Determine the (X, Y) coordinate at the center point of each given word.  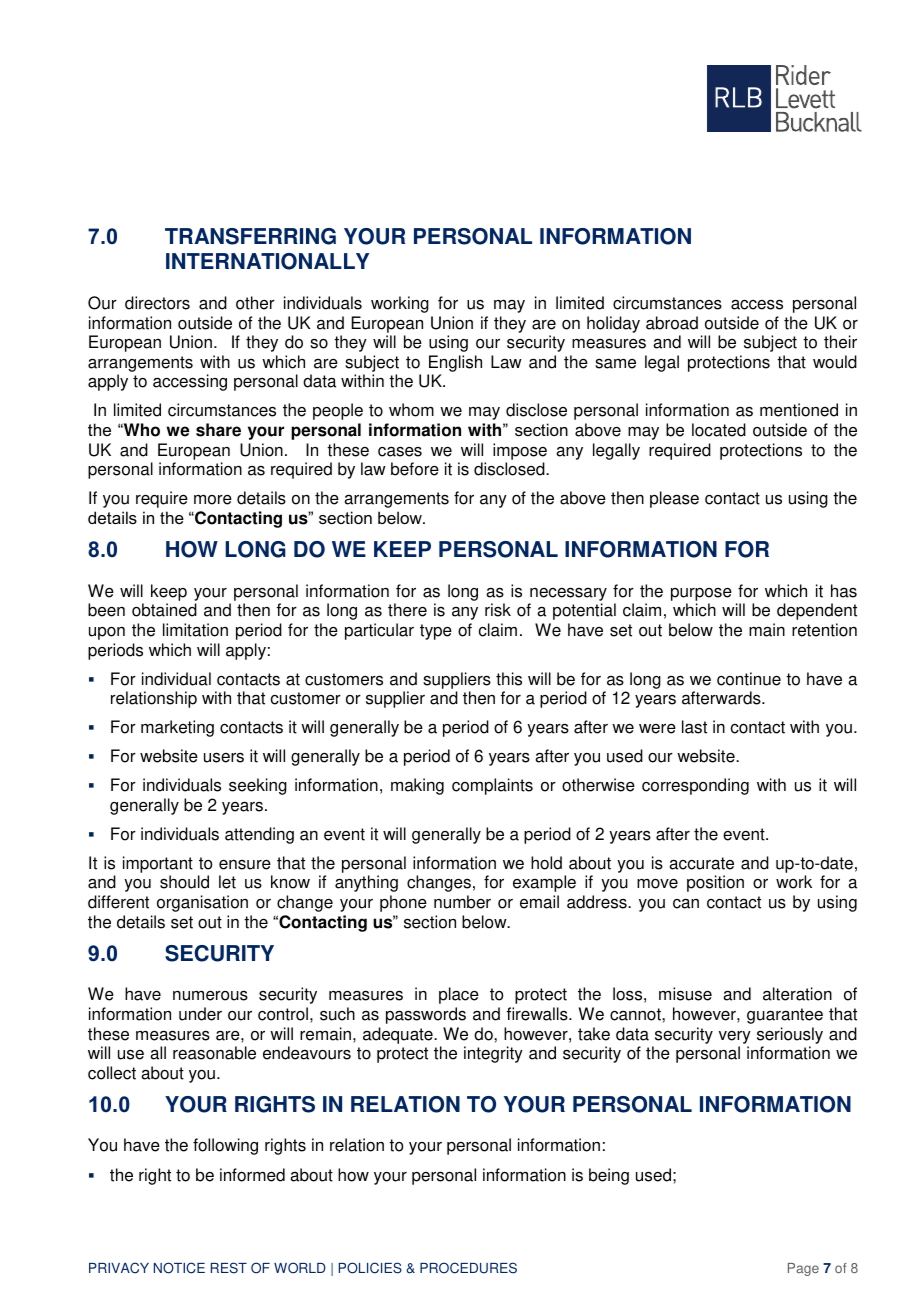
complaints (492, 786)
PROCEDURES (468, 1268)
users (224, 757)
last (694, 727)
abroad (672, 323)
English (454, 365)
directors (157, 303)
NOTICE (179, 1268)
